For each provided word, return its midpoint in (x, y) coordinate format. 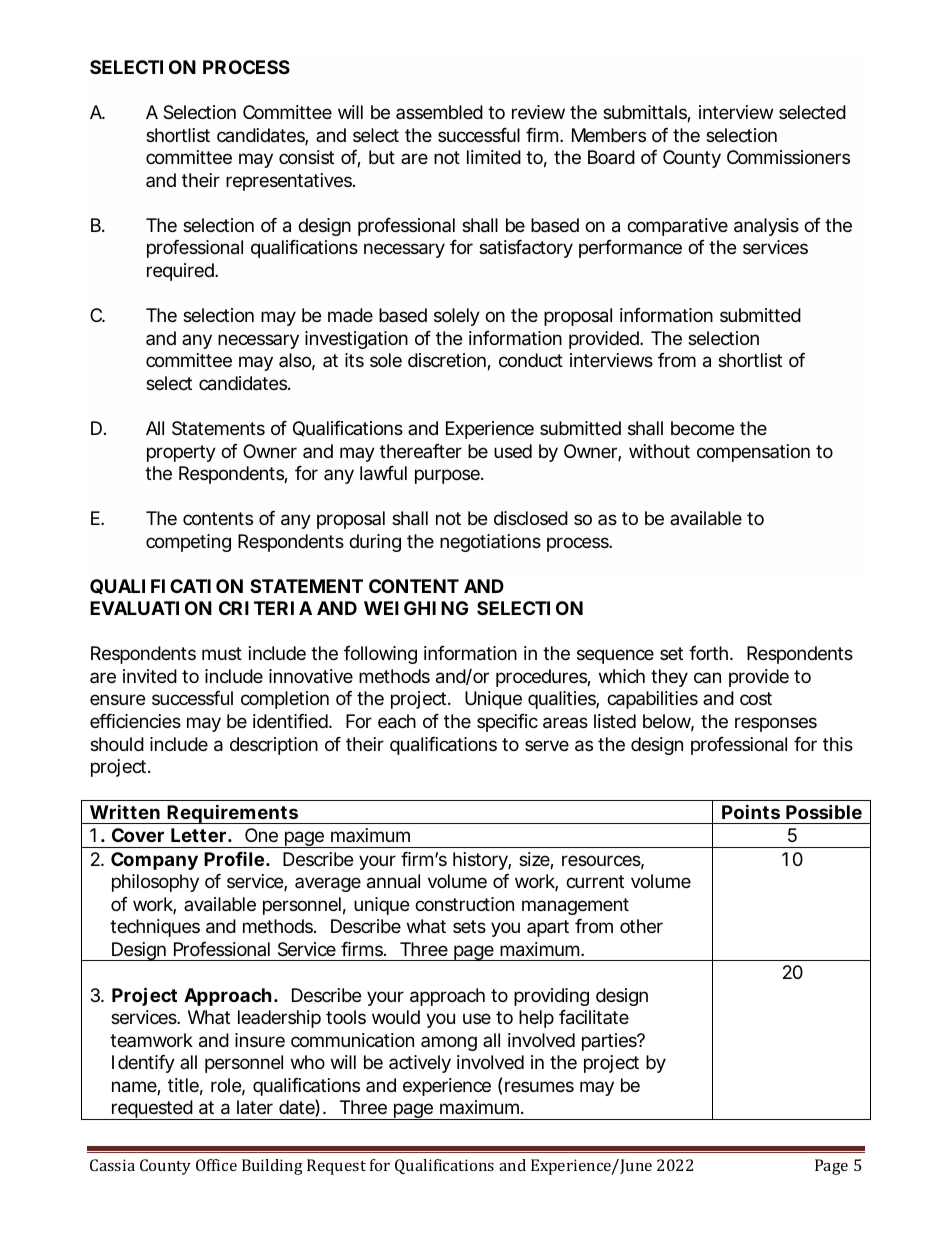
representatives (290, 182)
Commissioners (788, 157)
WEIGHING (416, 608)
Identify (143, 1064)
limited (494, 157)
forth (710, 653)
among (449, 1043)
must (222, 653)
